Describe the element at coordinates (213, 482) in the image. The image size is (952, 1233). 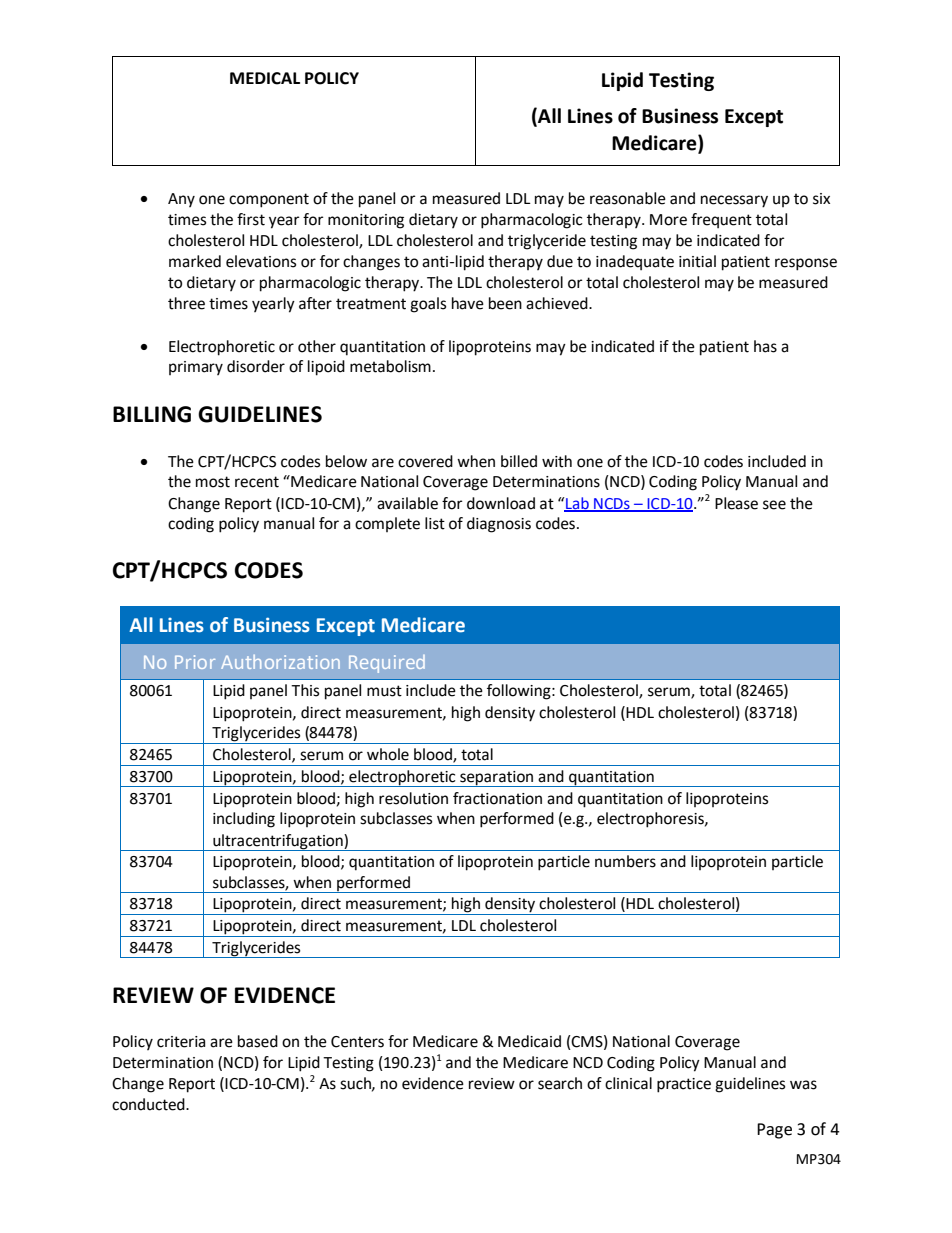
I see `most` at that location.
